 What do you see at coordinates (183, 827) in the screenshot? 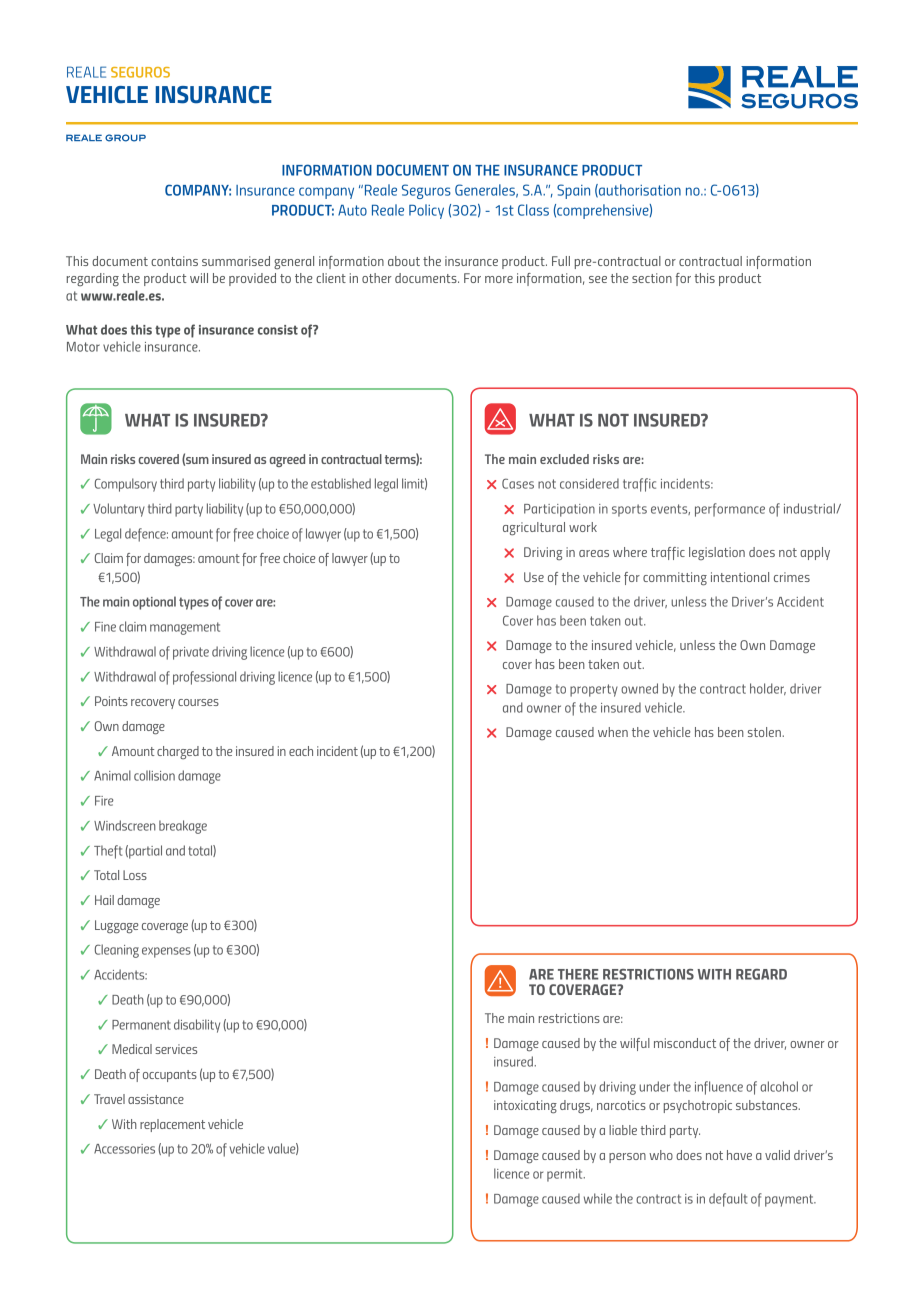
I see `breakage` at bounding box center [183, 827].
